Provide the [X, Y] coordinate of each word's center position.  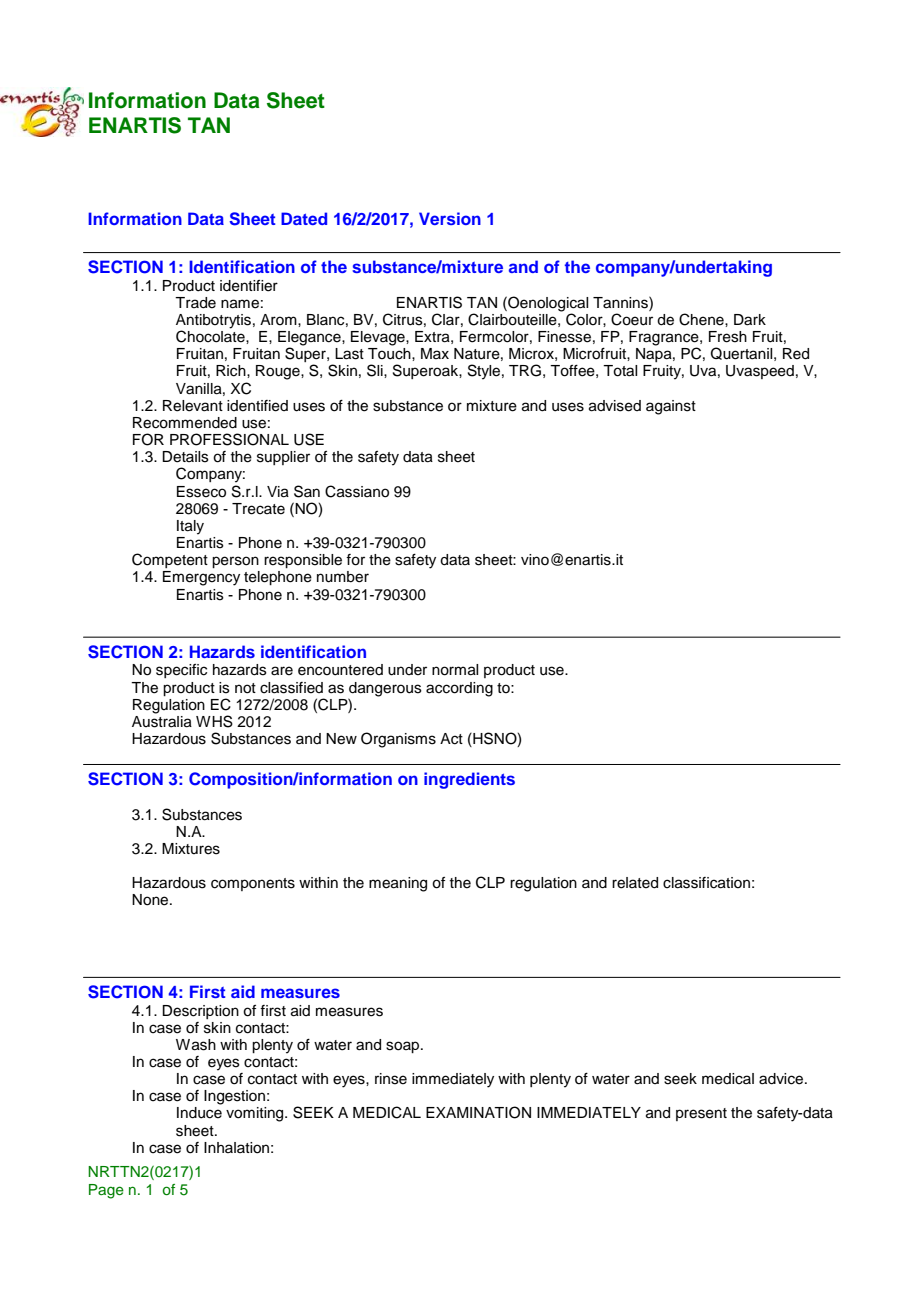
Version [450, 218]
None [151, 900]
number [343, 577]
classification [706, 883]
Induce [199, 1113]
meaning [398, 884]
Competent [170, 560]
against [671, 407]
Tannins [621, 302]
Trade [195, 303]
